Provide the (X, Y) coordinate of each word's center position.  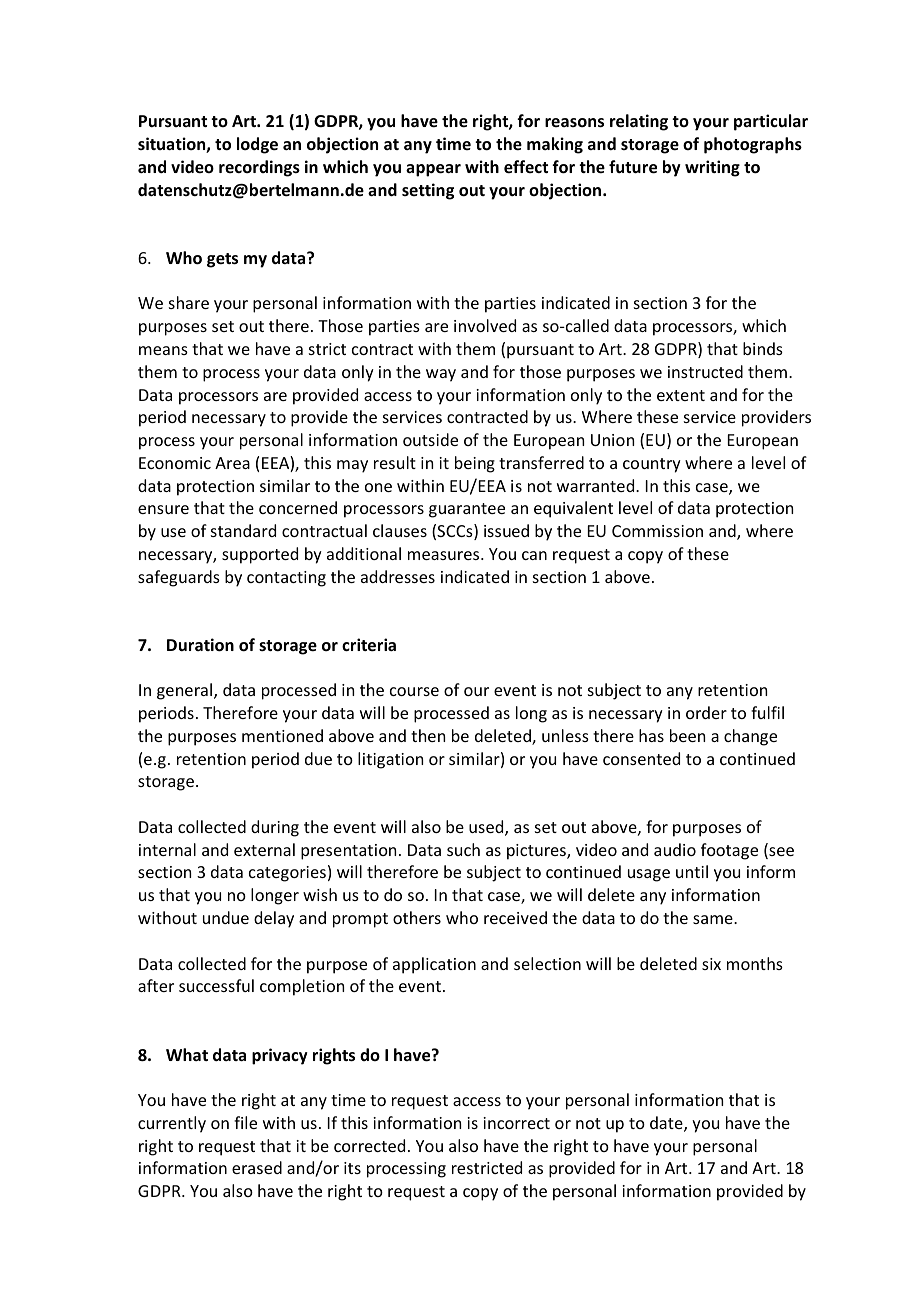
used (487, 828)
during (275, 828)
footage (729, 851)
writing (712, 168)
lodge (257, 145)
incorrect (516, 1123)
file (245, 1122)
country (652, 465)
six (711, 964)
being (475, 464)
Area (232, 463)
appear (433, 170)
